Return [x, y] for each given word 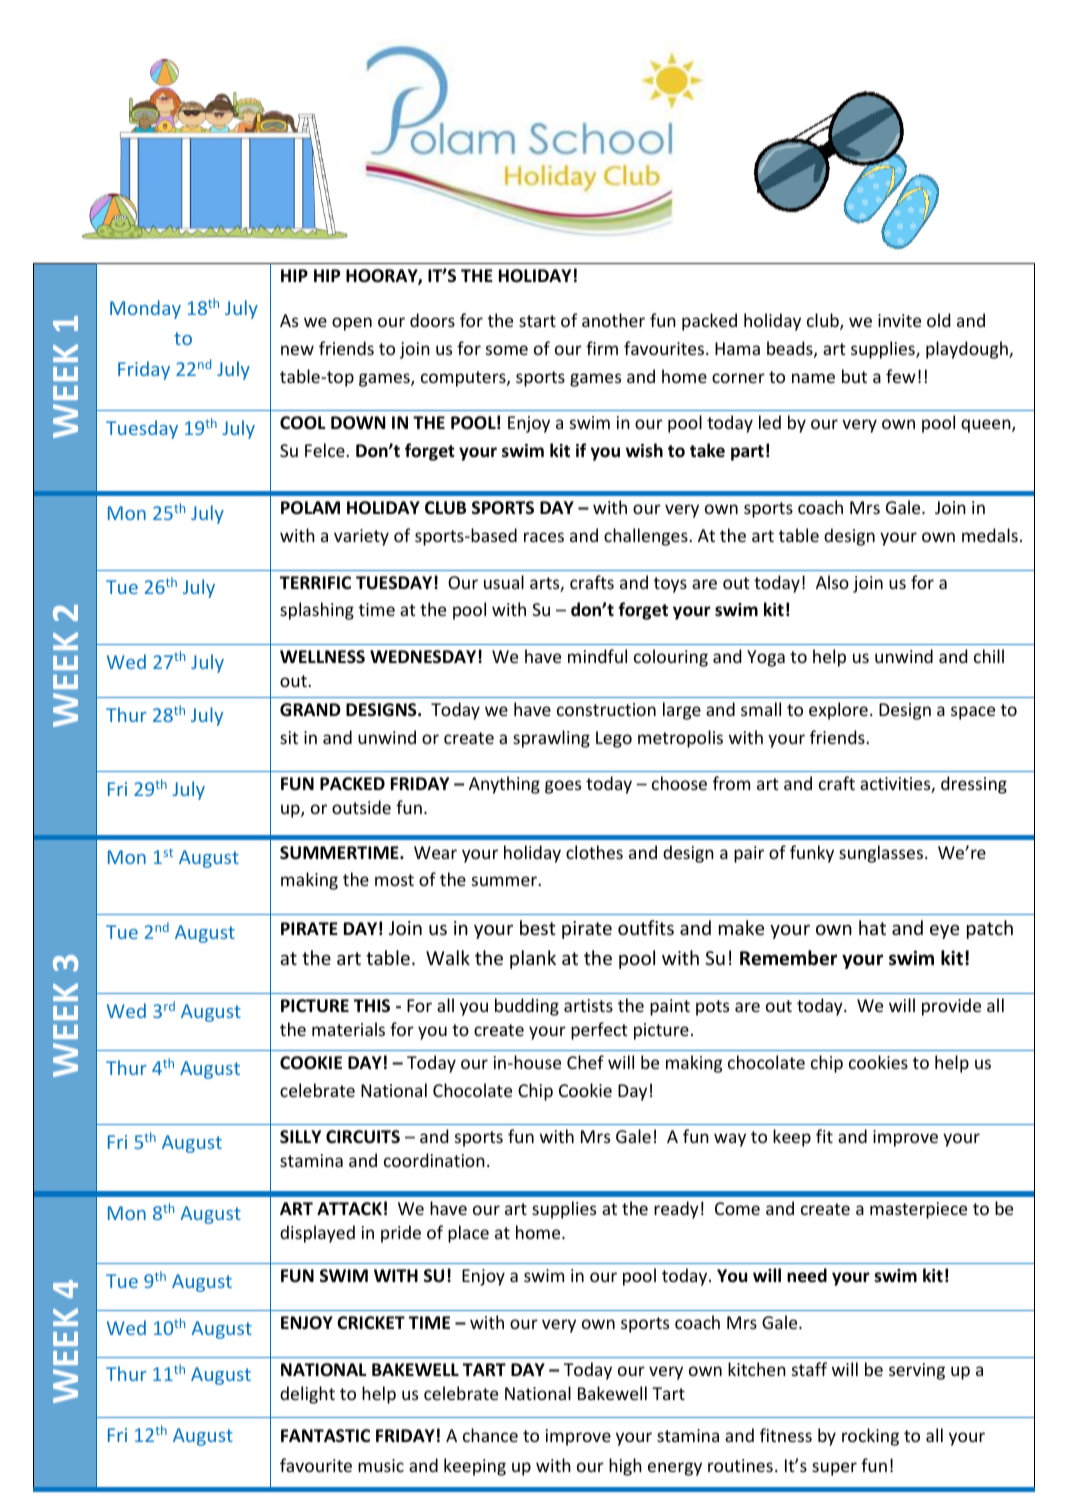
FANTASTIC [325, 1436]
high [625, 1467]
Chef [585, 1062]
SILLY [300, 1136]
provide [951, 1007]
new [297, 350]
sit [289, 737]
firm [602, 348]
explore [838, 711]
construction [606, 709]
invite [899, 320]
